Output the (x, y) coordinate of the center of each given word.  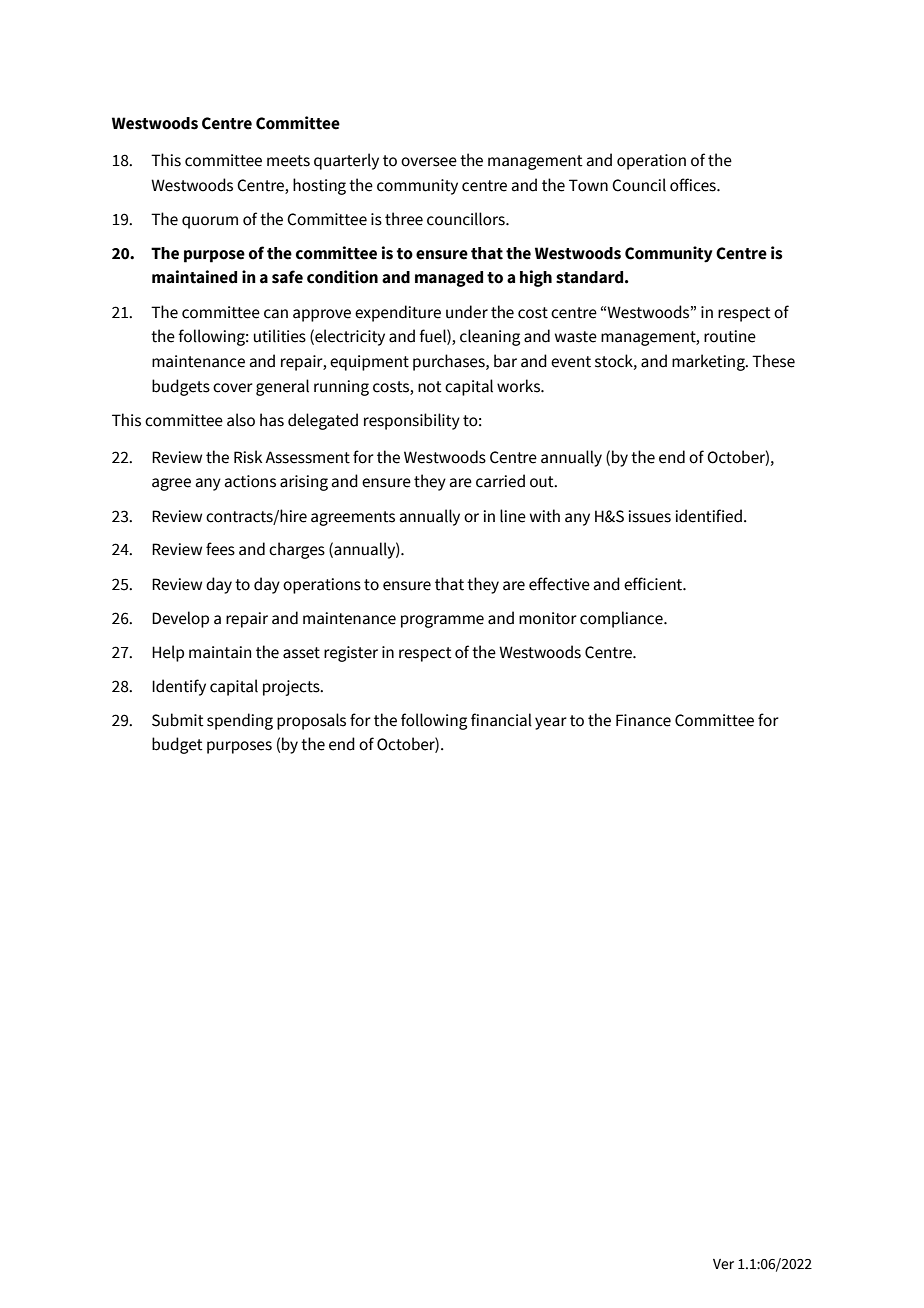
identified (708, 516)
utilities (280, 336)
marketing (709, 362)
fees (220, 549)
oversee (429, 162)
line (513, 516)
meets (288, 161)
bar (505, 361)
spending (240, 721)
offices (694, 185)
